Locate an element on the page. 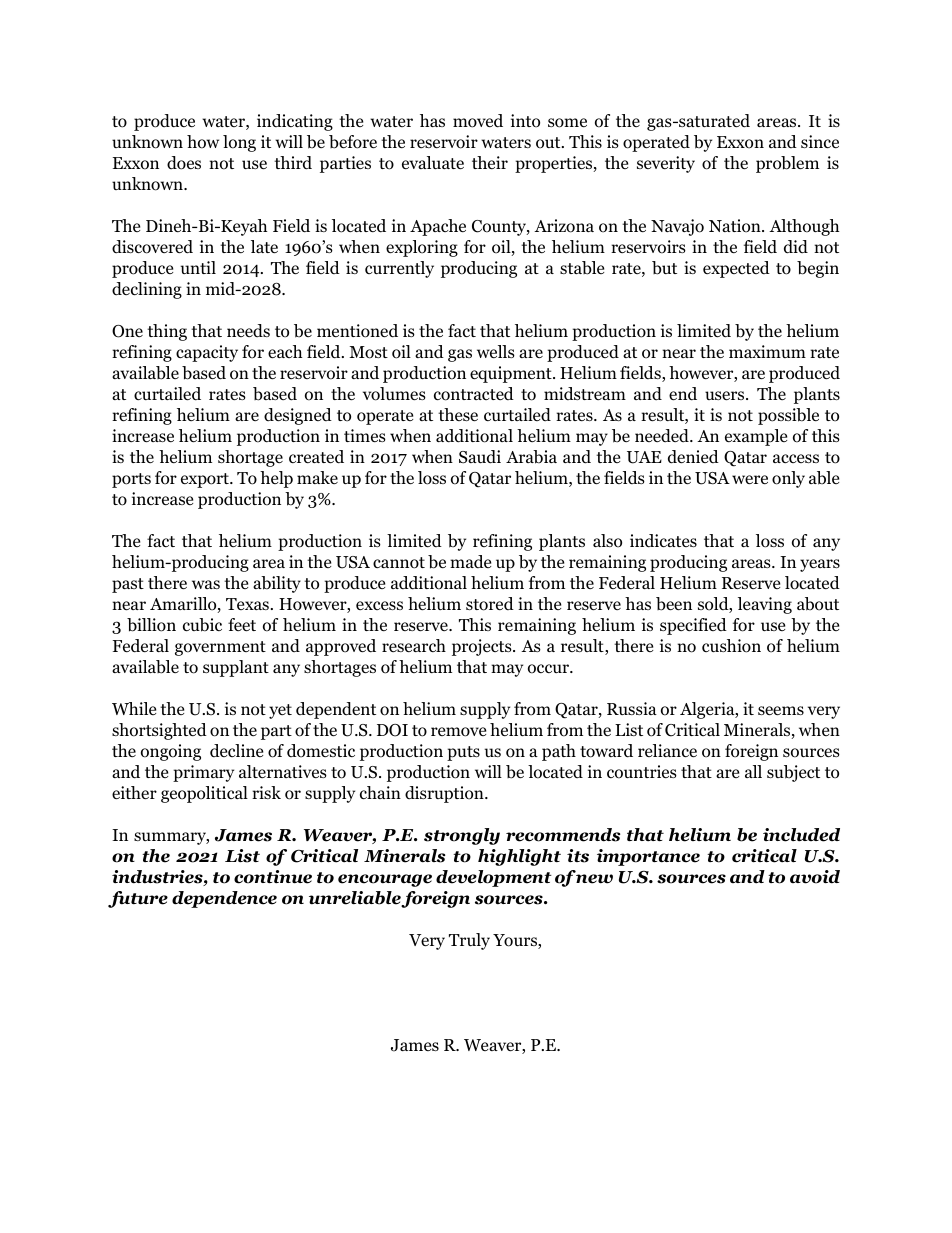  long is located at coordinates (239, 143).
